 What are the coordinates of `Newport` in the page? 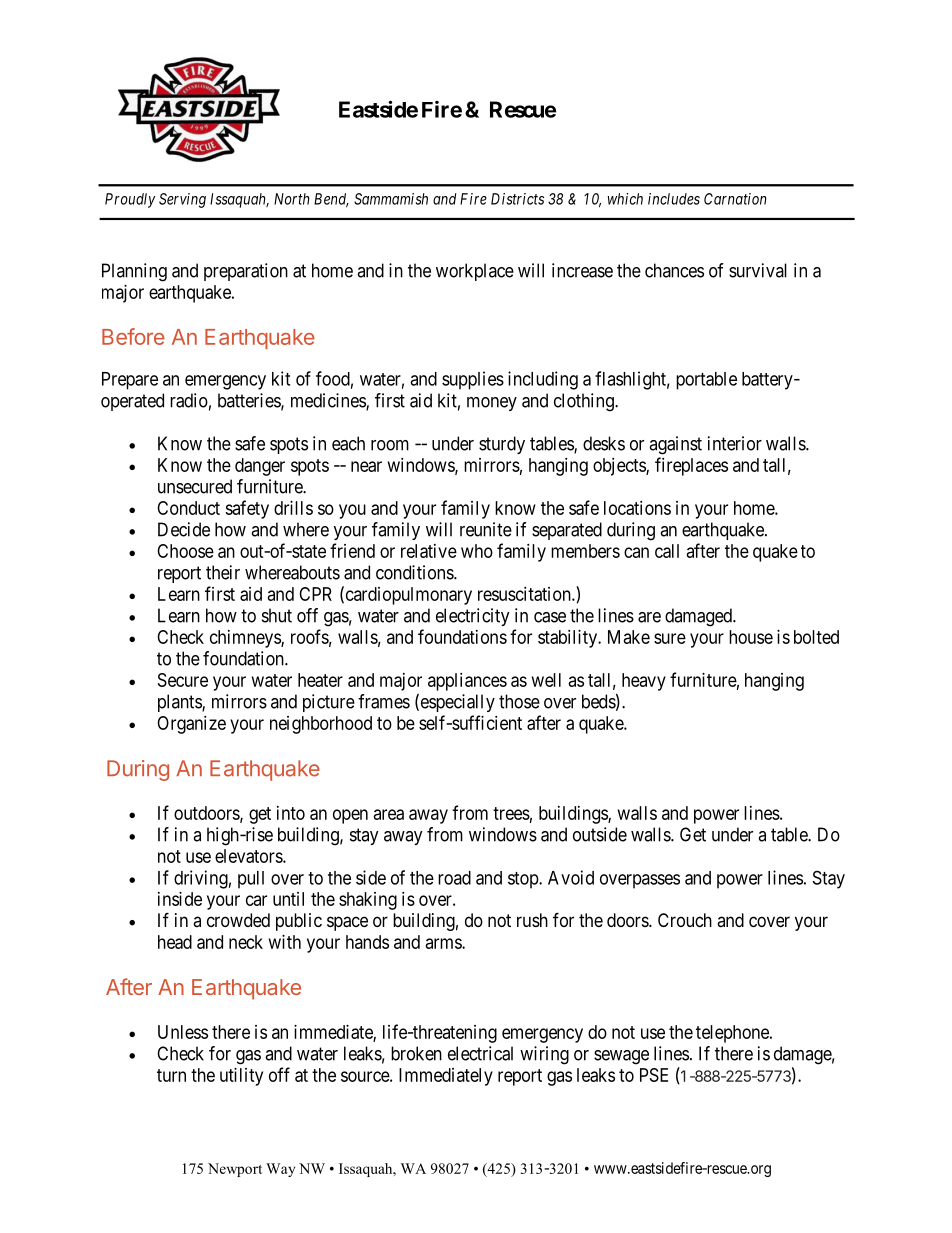 It's located at (235, 1170).
